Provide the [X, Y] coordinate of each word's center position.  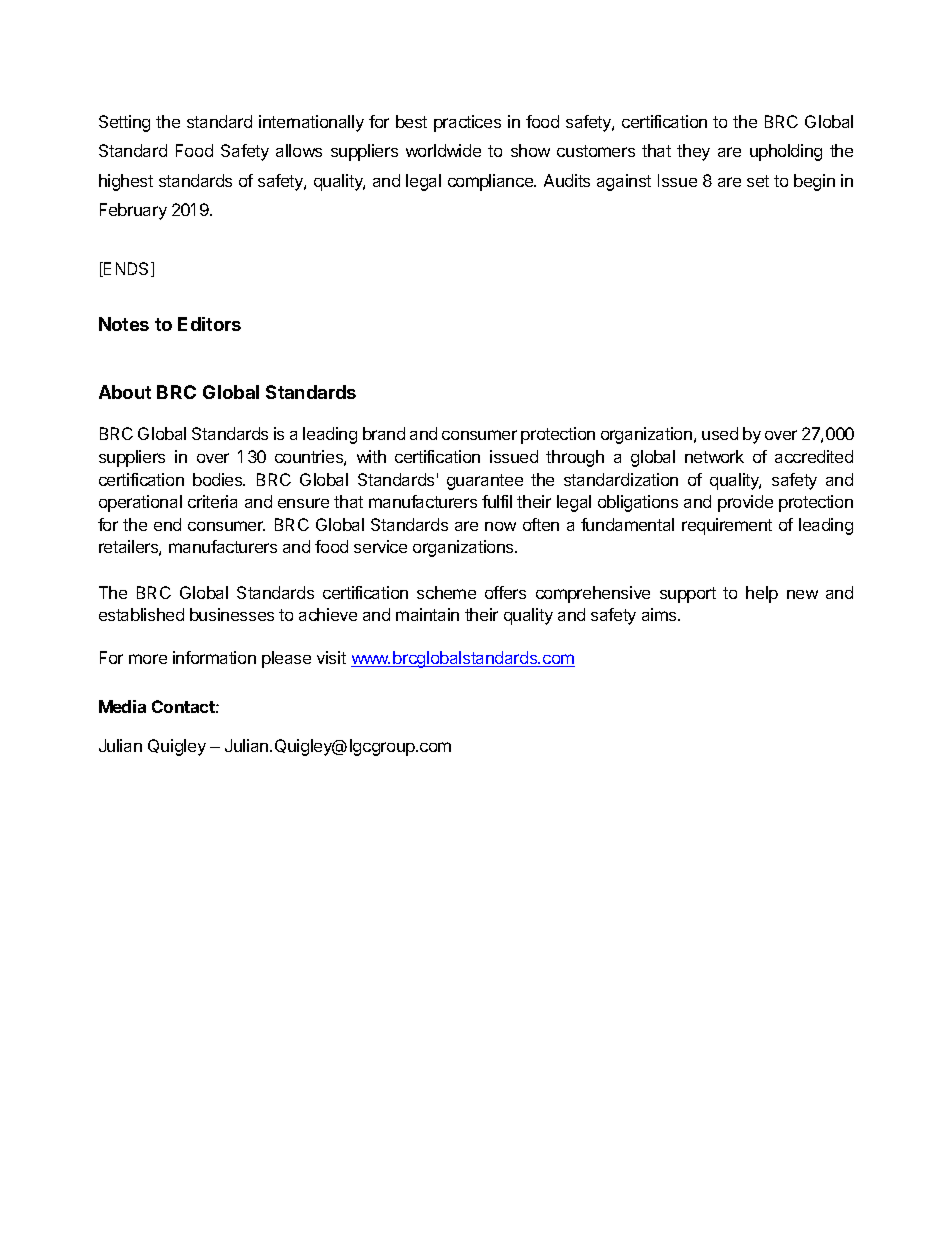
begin [814, 182]
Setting [124, 123]
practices [467, 123]
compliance [491, 182]
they [693, 152]
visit [331, 657]
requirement [727, 526]
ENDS [127, 269]
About [125, 392]
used [720, 433]
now [500, 526]
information [214, 657]
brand [384, 433]
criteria [212, 501]
